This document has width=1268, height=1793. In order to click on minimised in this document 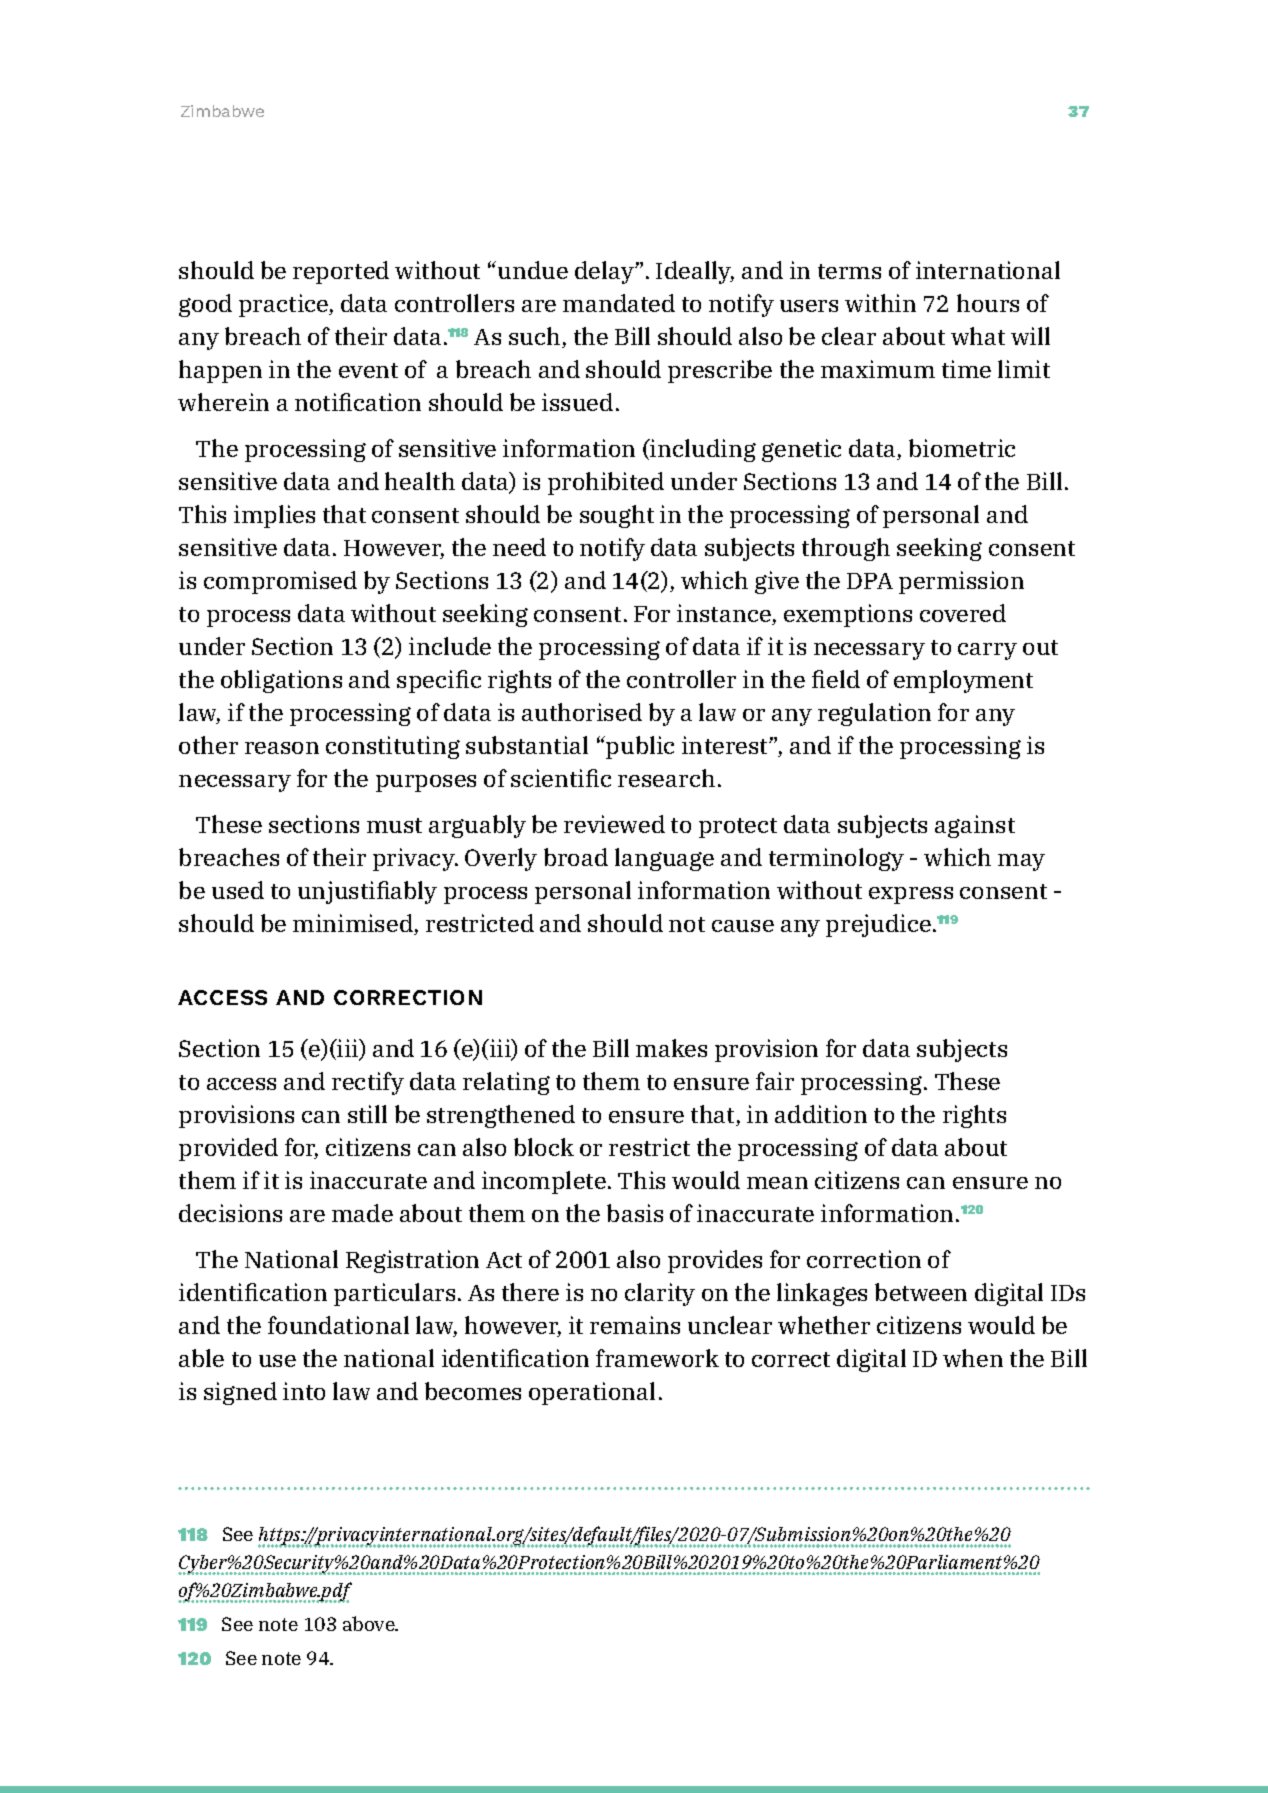, I will do `click(354, 924)`.
